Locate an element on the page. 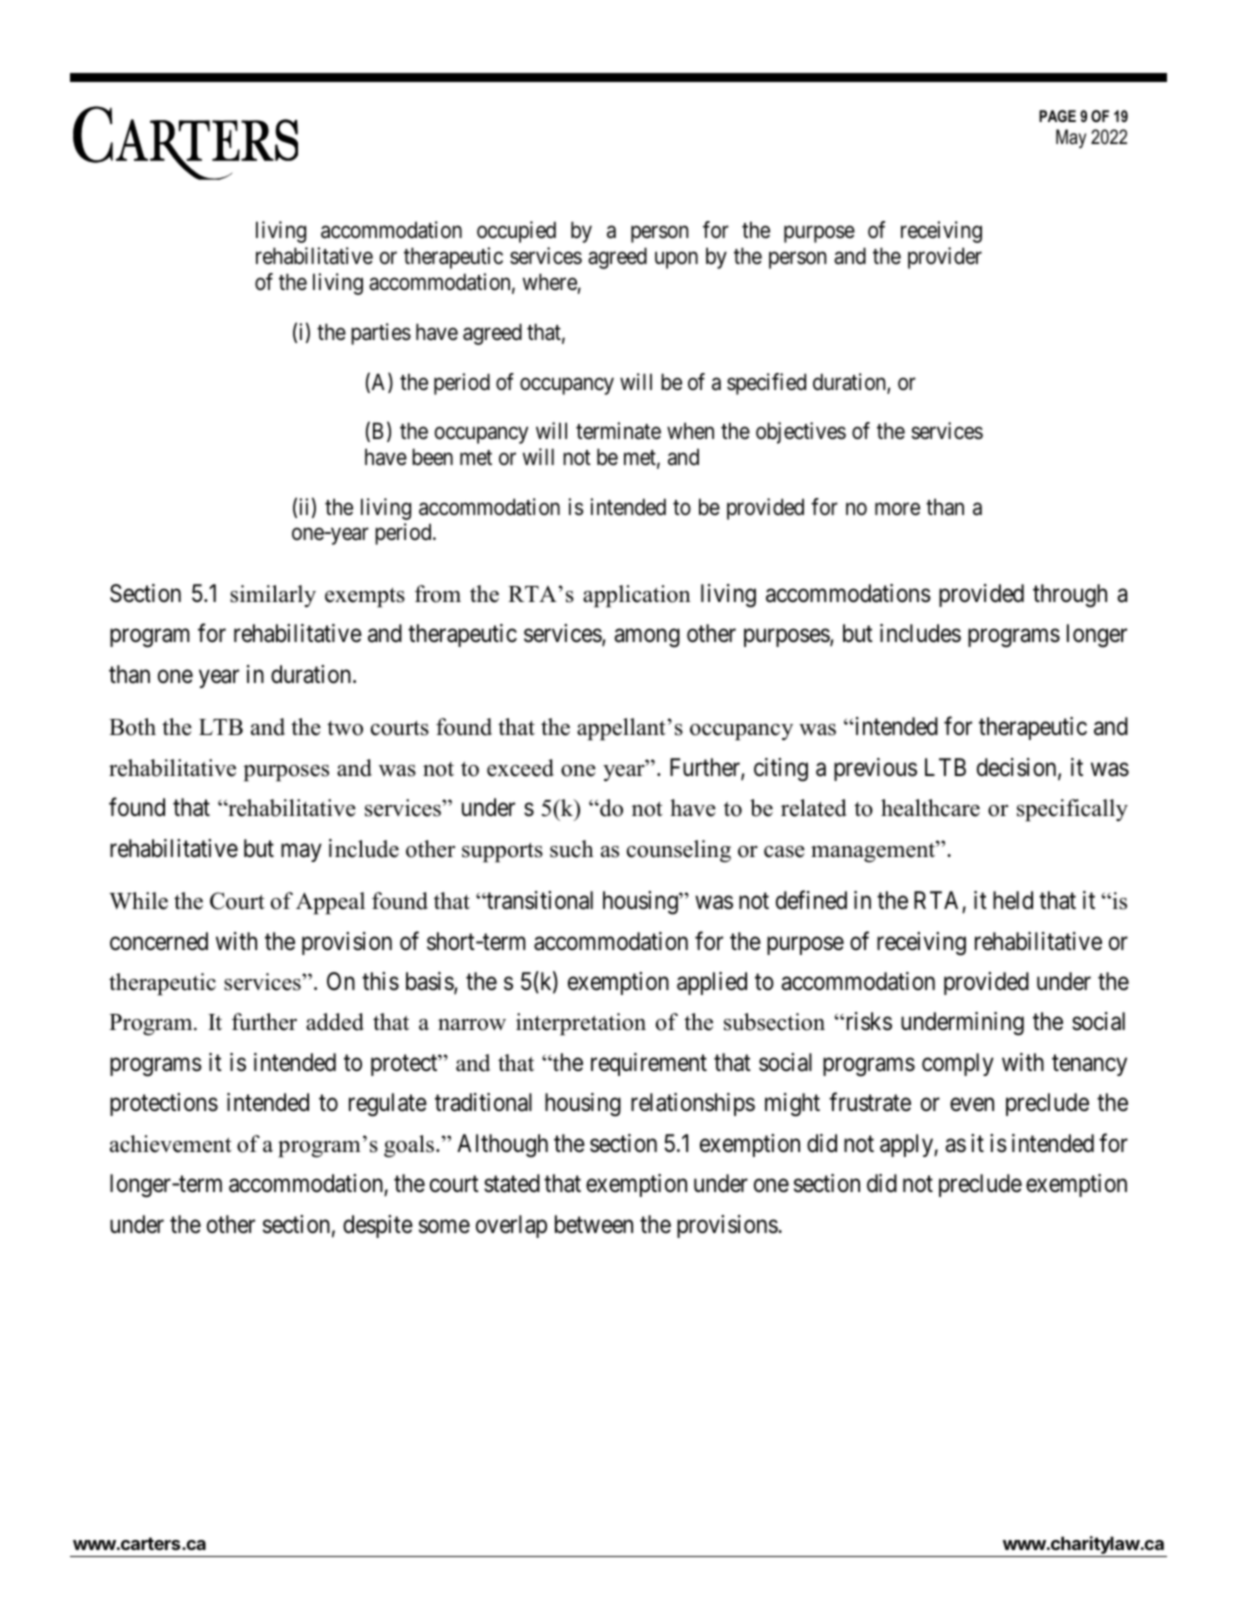 Image resolution: width=1237 pixels, height=1601 pixels. upon is located at coordinates (676, 260).
